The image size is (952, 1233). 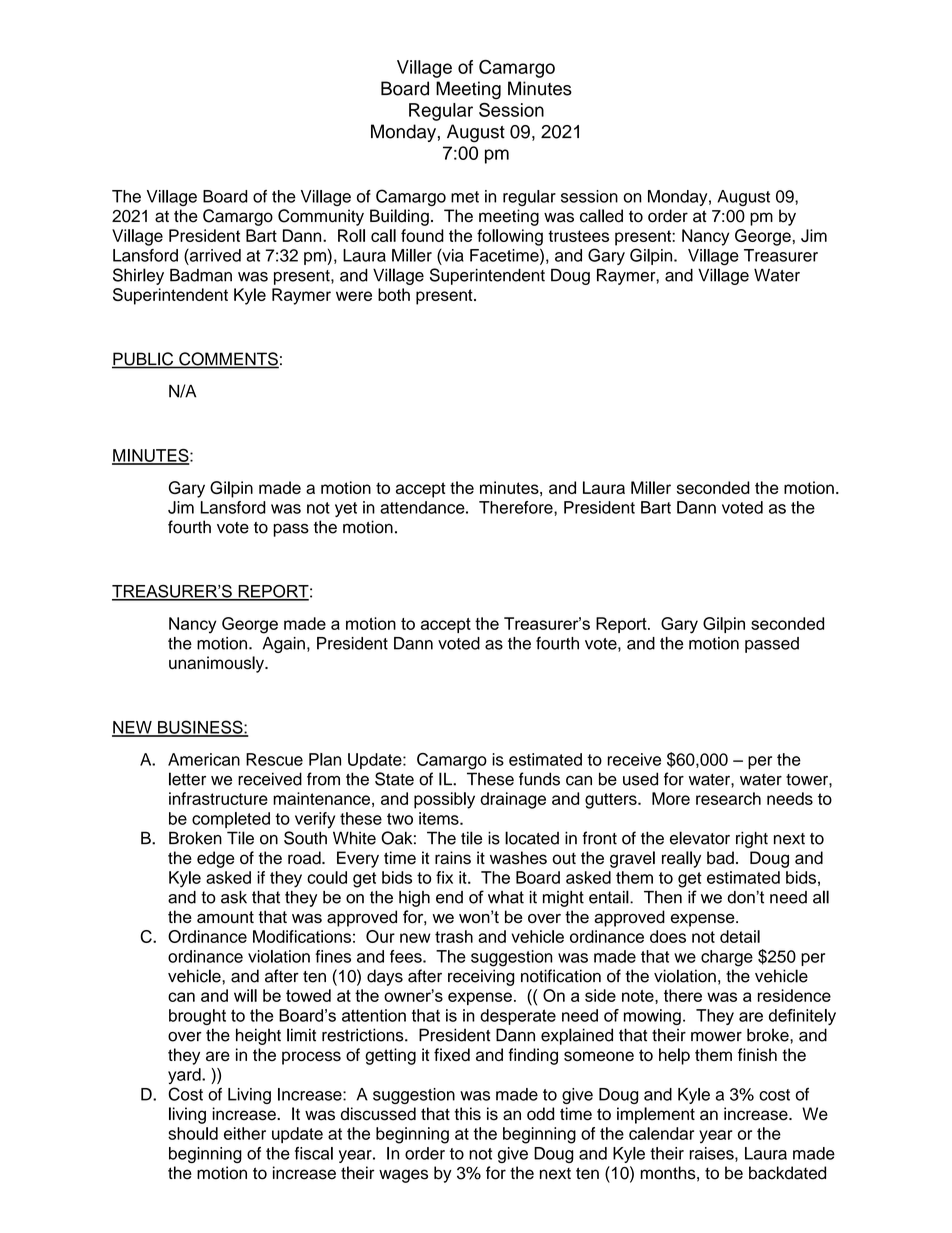 I want to click on funds, so click(x=539, y=779).
